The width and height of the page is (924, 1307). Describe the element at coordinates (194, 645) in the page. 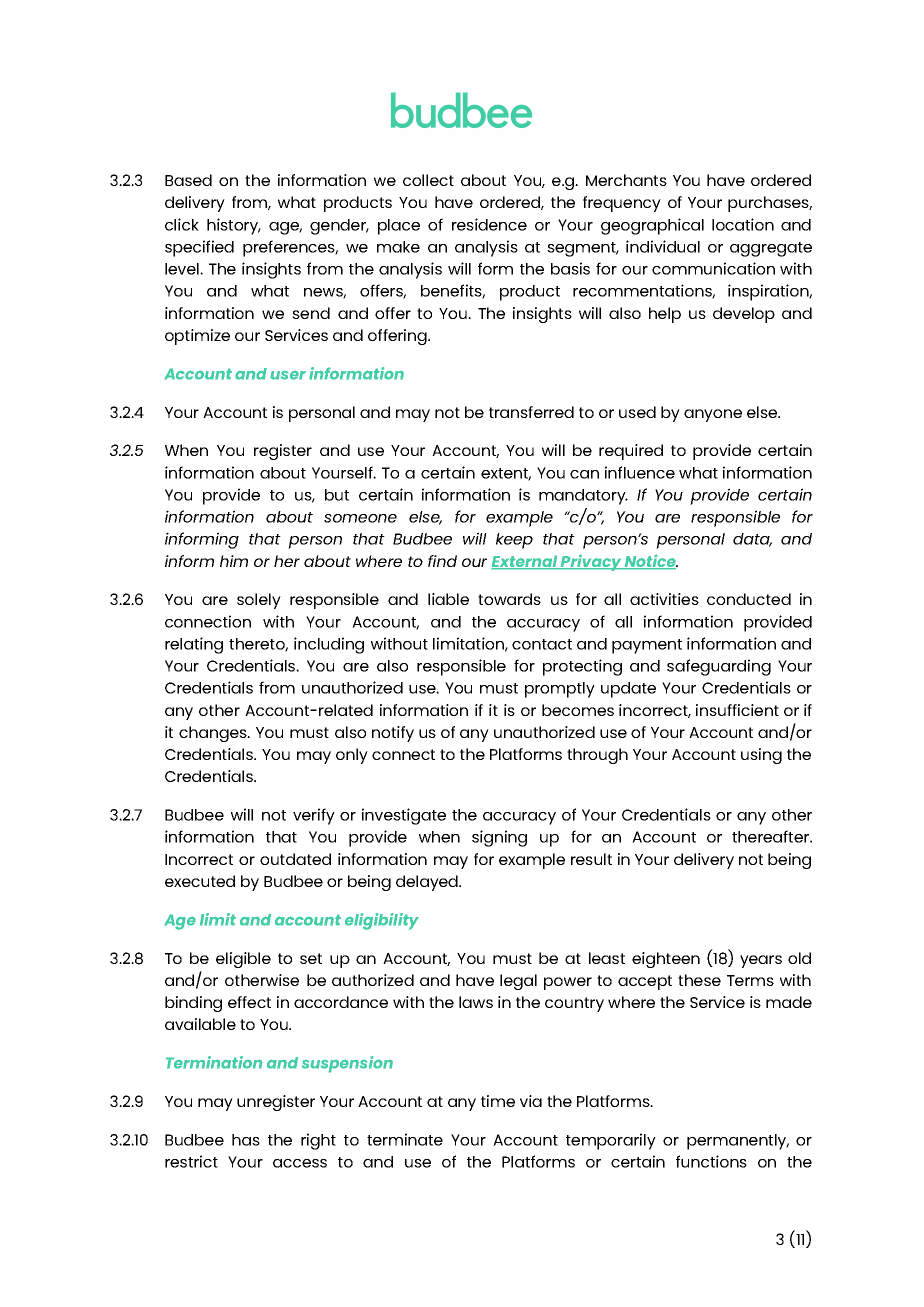

I see `relating` at that location.
